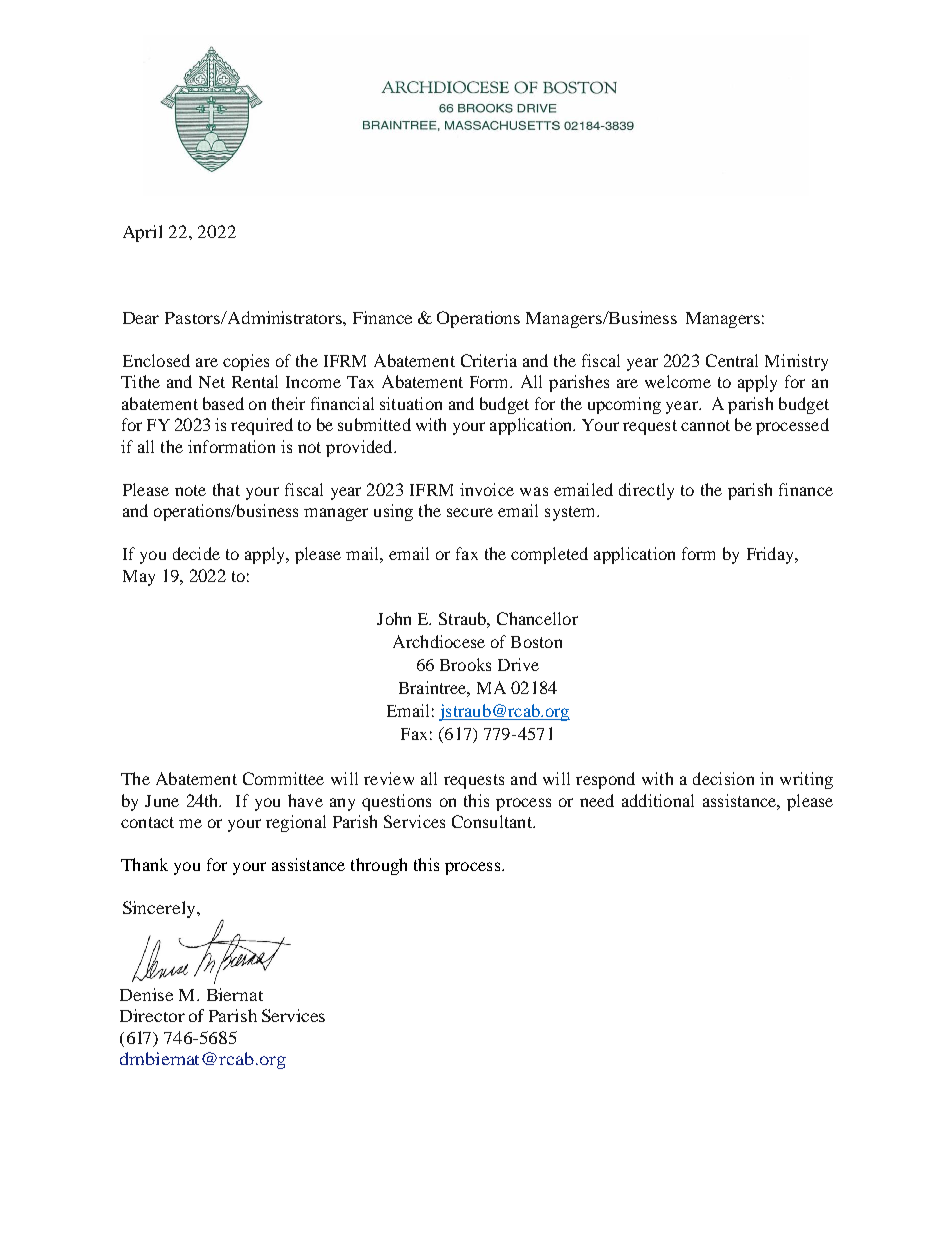 The image size is (952, 1233). What do you see at coordinates (146, 994) in the screenshot?
I see `Denise` at bounding box center [146, 994].
